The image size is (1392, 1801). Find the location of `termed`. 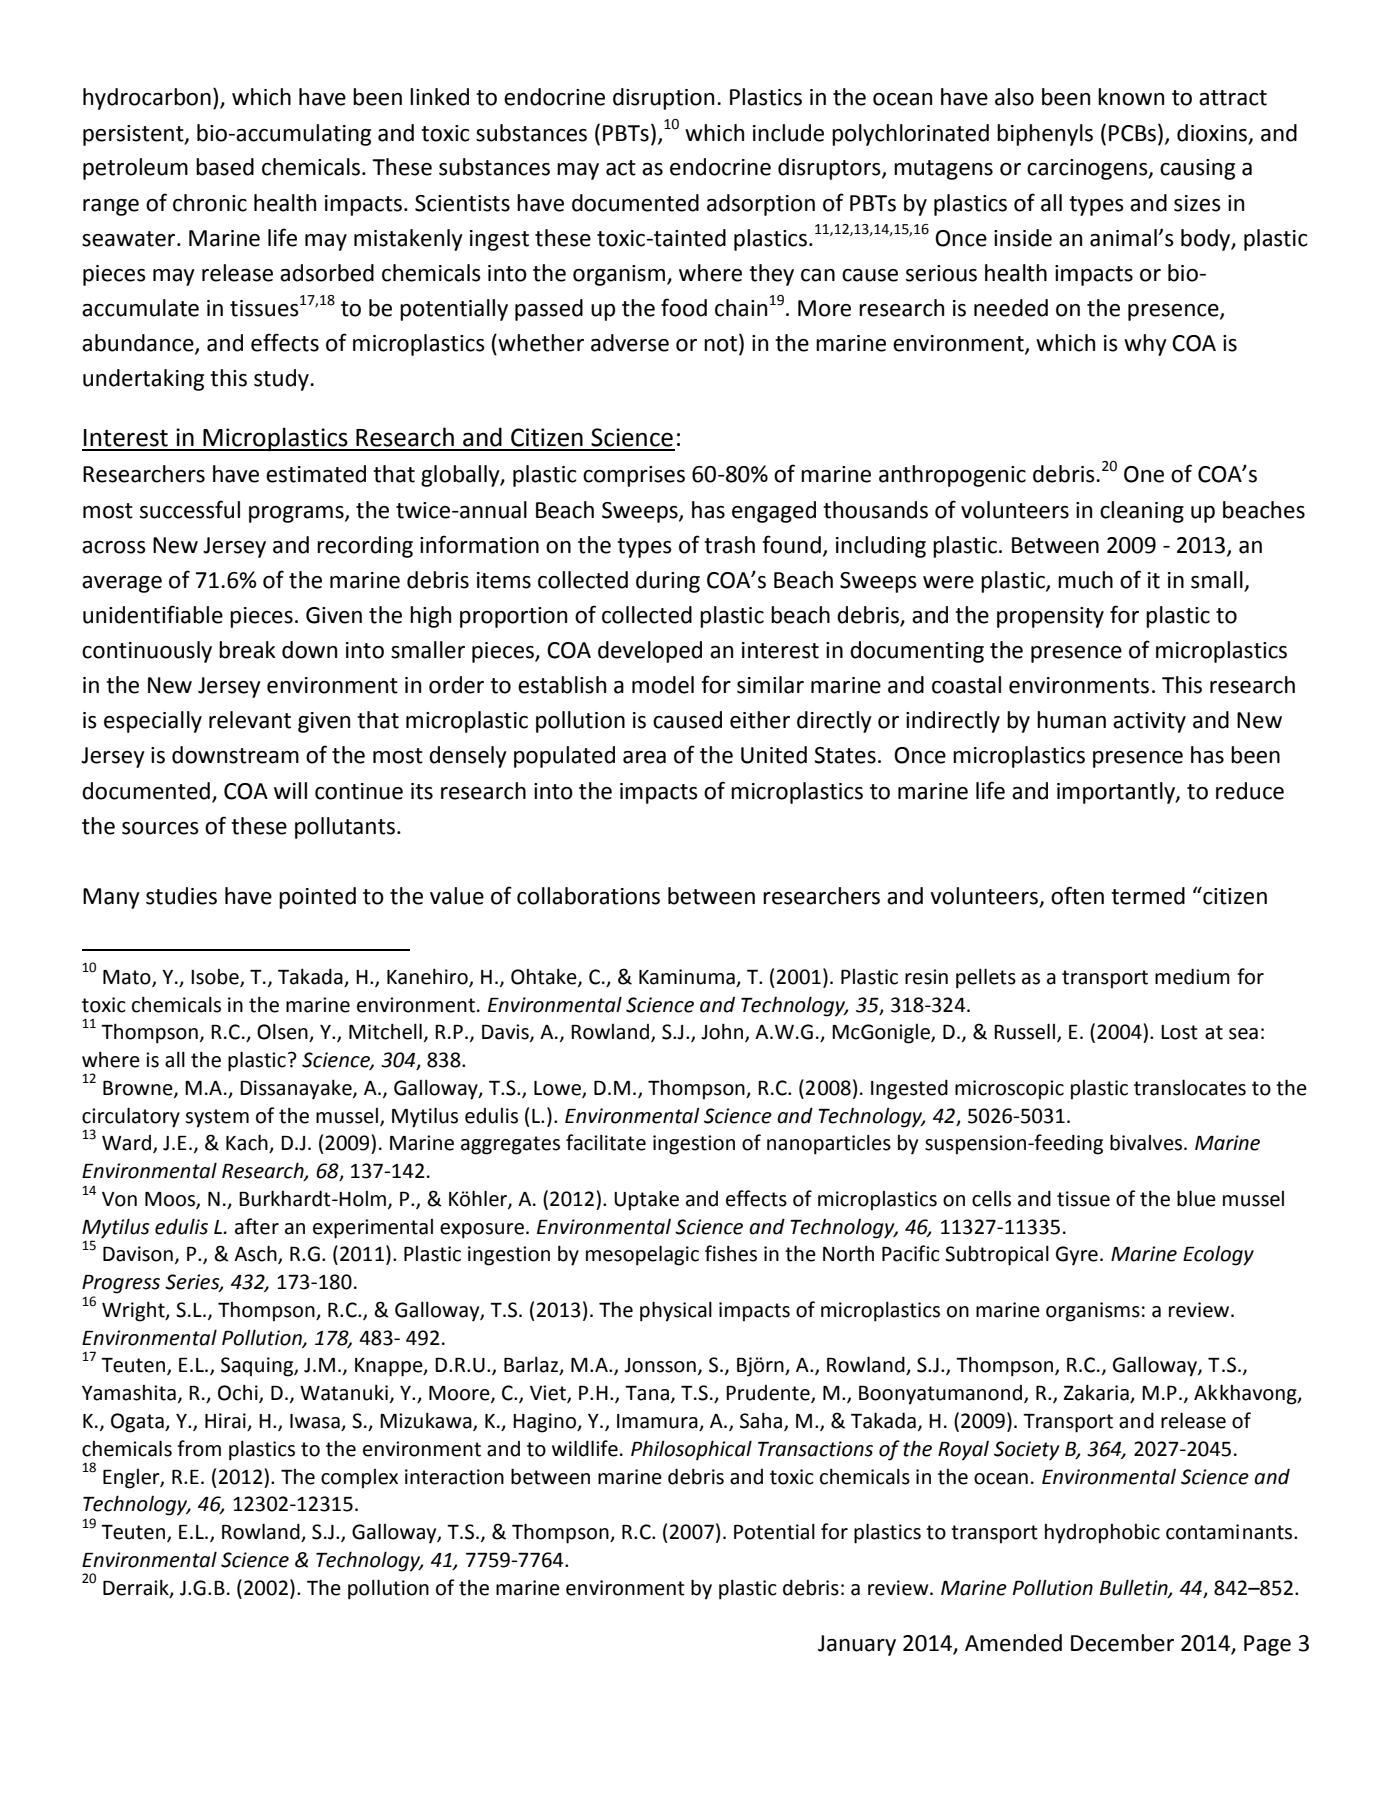

termed is located at coordinates (1148, 896).
